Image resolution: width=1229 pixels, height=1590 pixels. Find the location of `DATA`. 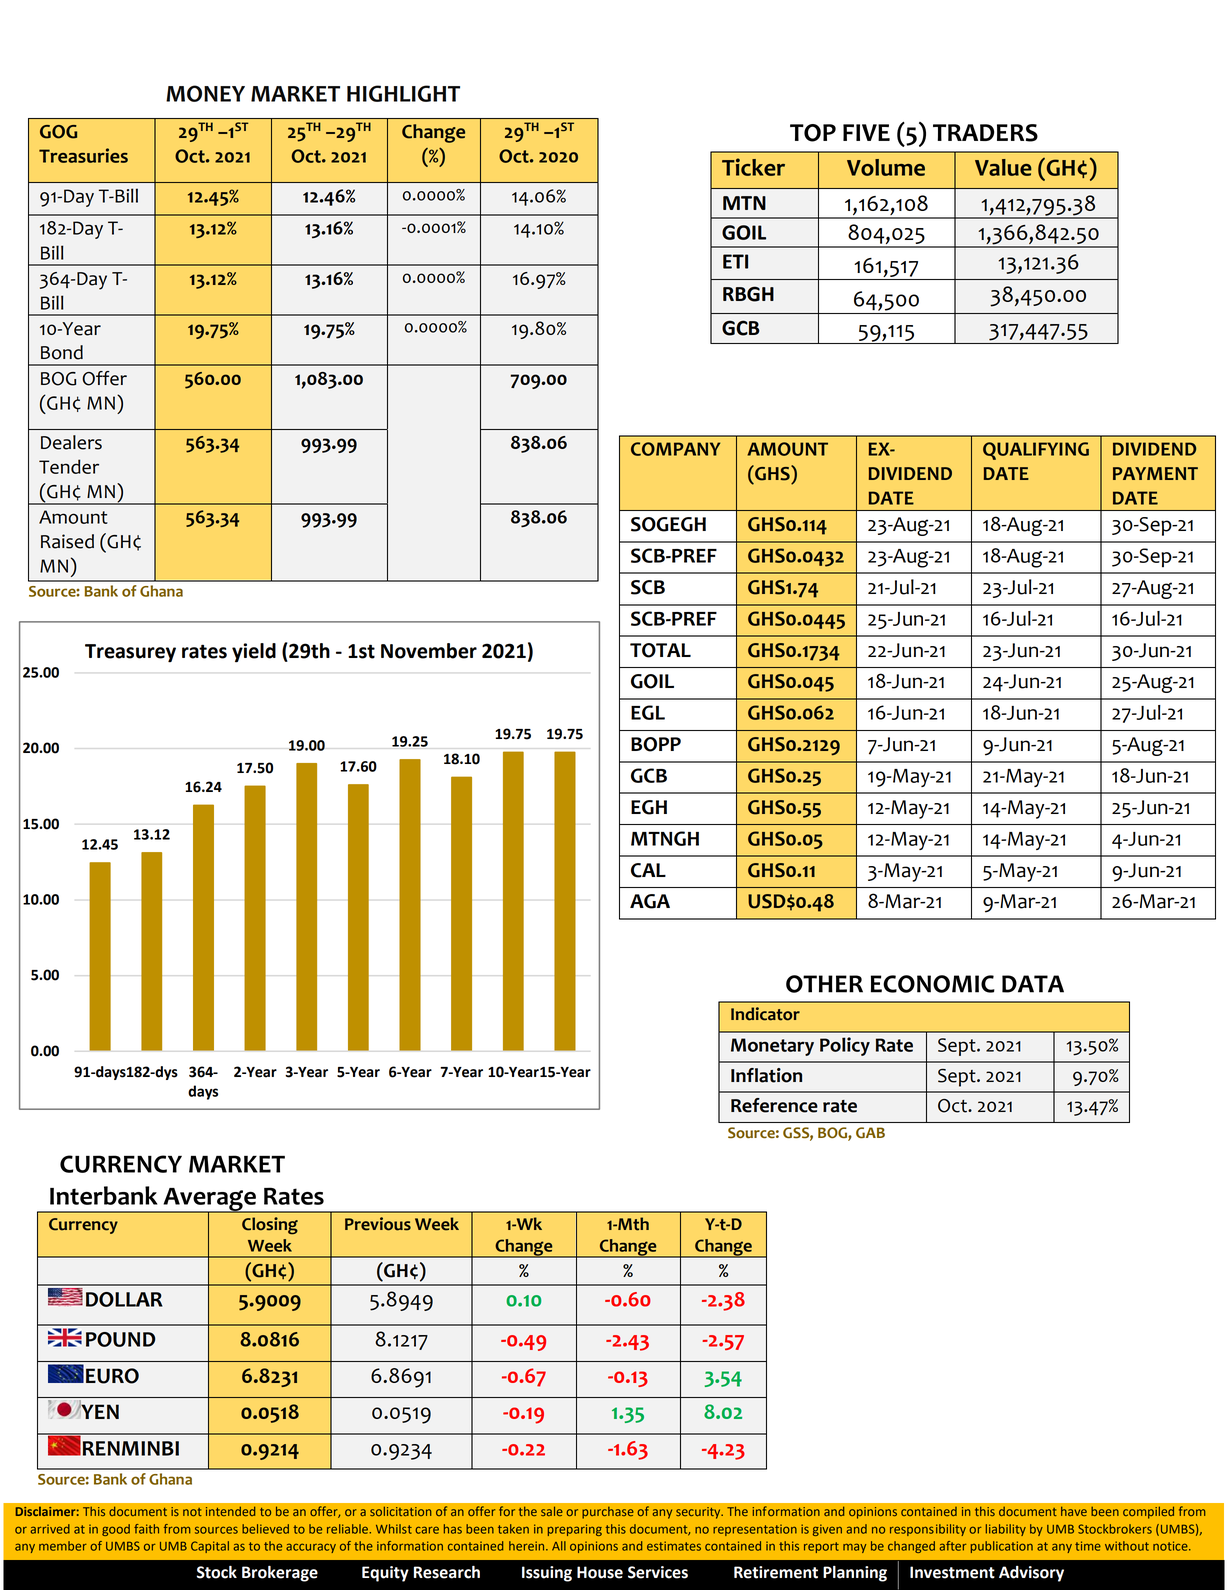

DATA is located at coordinates (1033, 984).
